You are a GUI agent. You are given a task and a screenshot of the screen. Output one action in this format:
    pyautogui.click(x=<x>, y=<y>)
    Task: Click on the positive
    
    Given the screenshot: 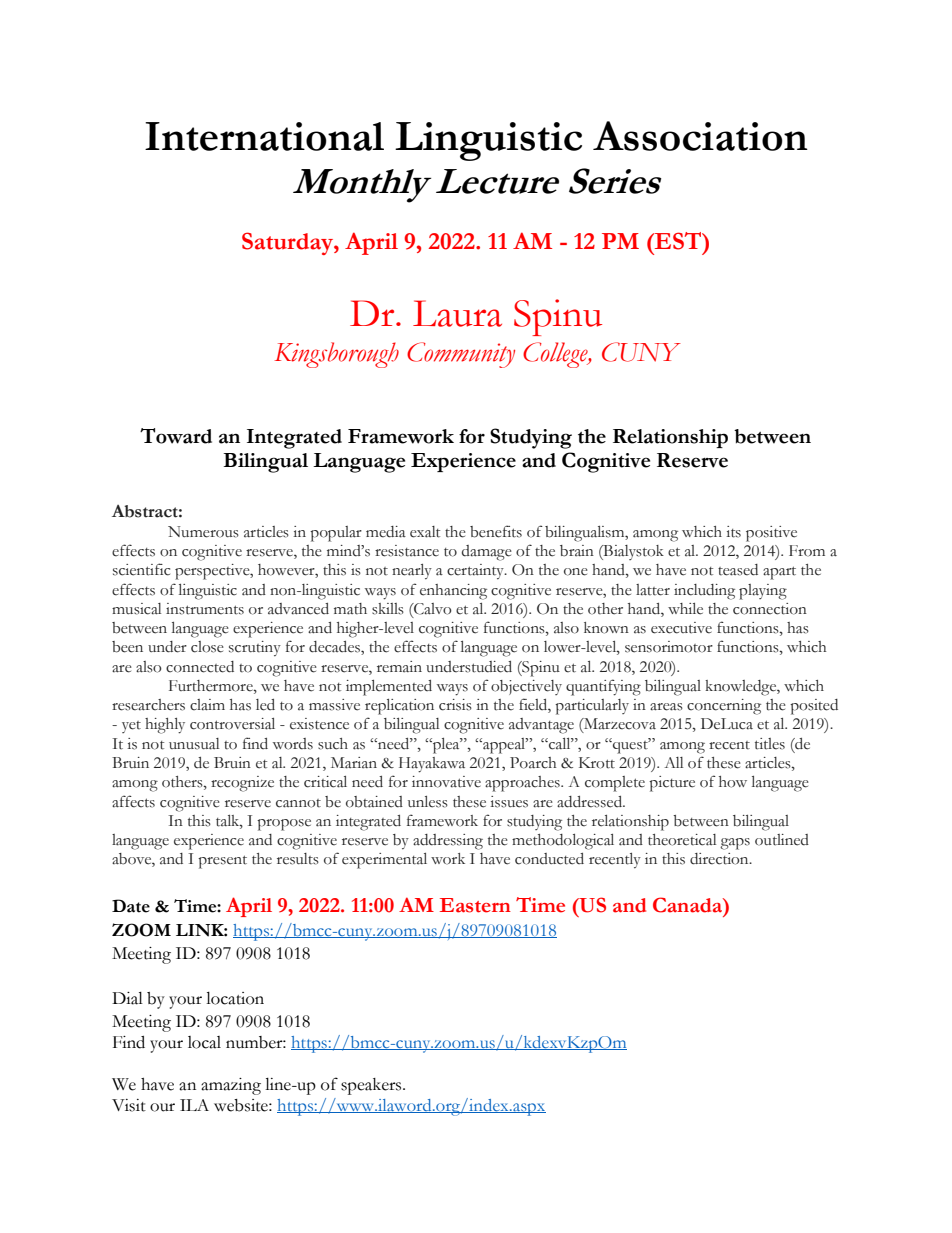 What is the action you would take?
    pyautogui.click(x=771, y=534)
